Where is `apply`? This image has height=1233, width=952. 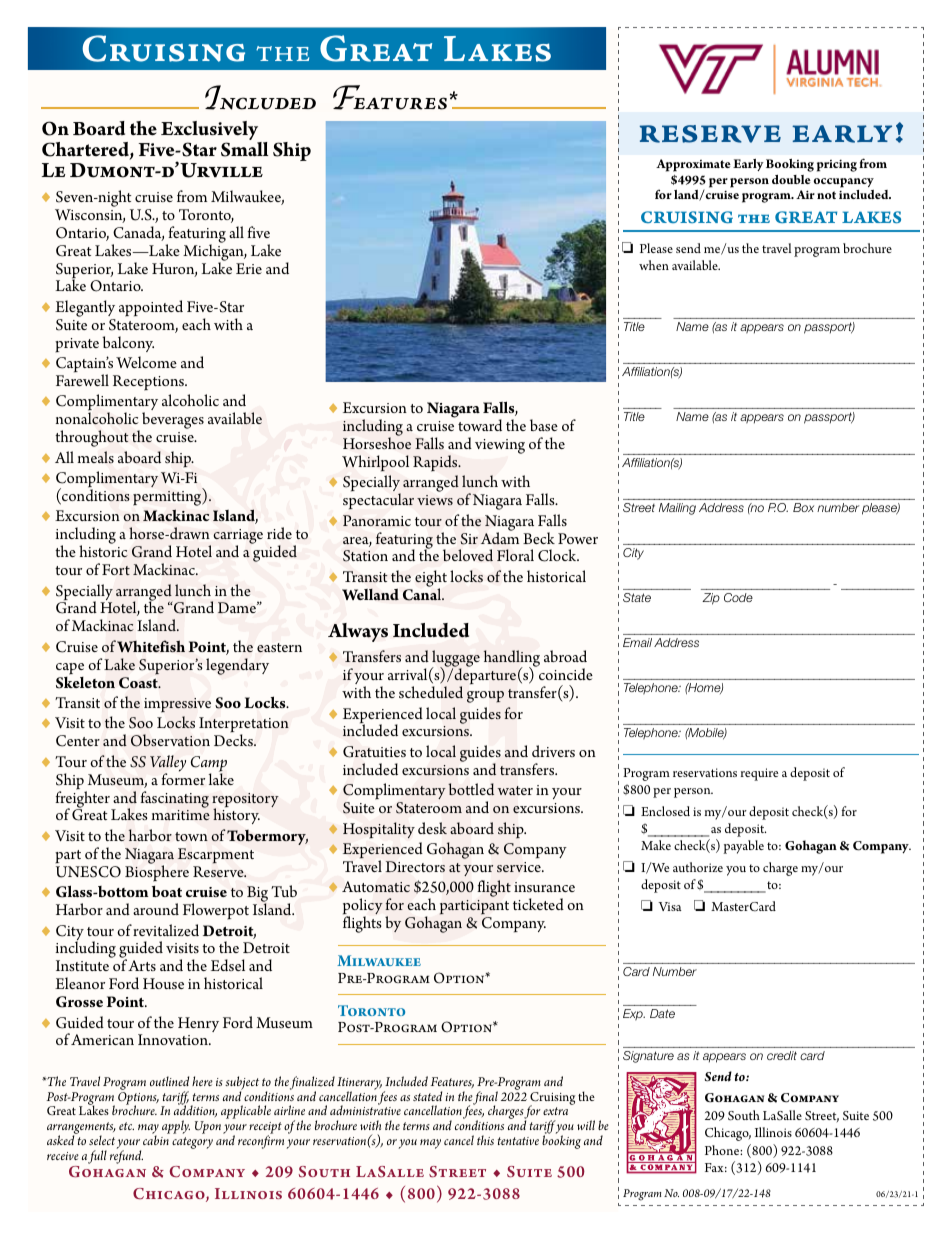
apply is located at coordinates (176, 1127).
